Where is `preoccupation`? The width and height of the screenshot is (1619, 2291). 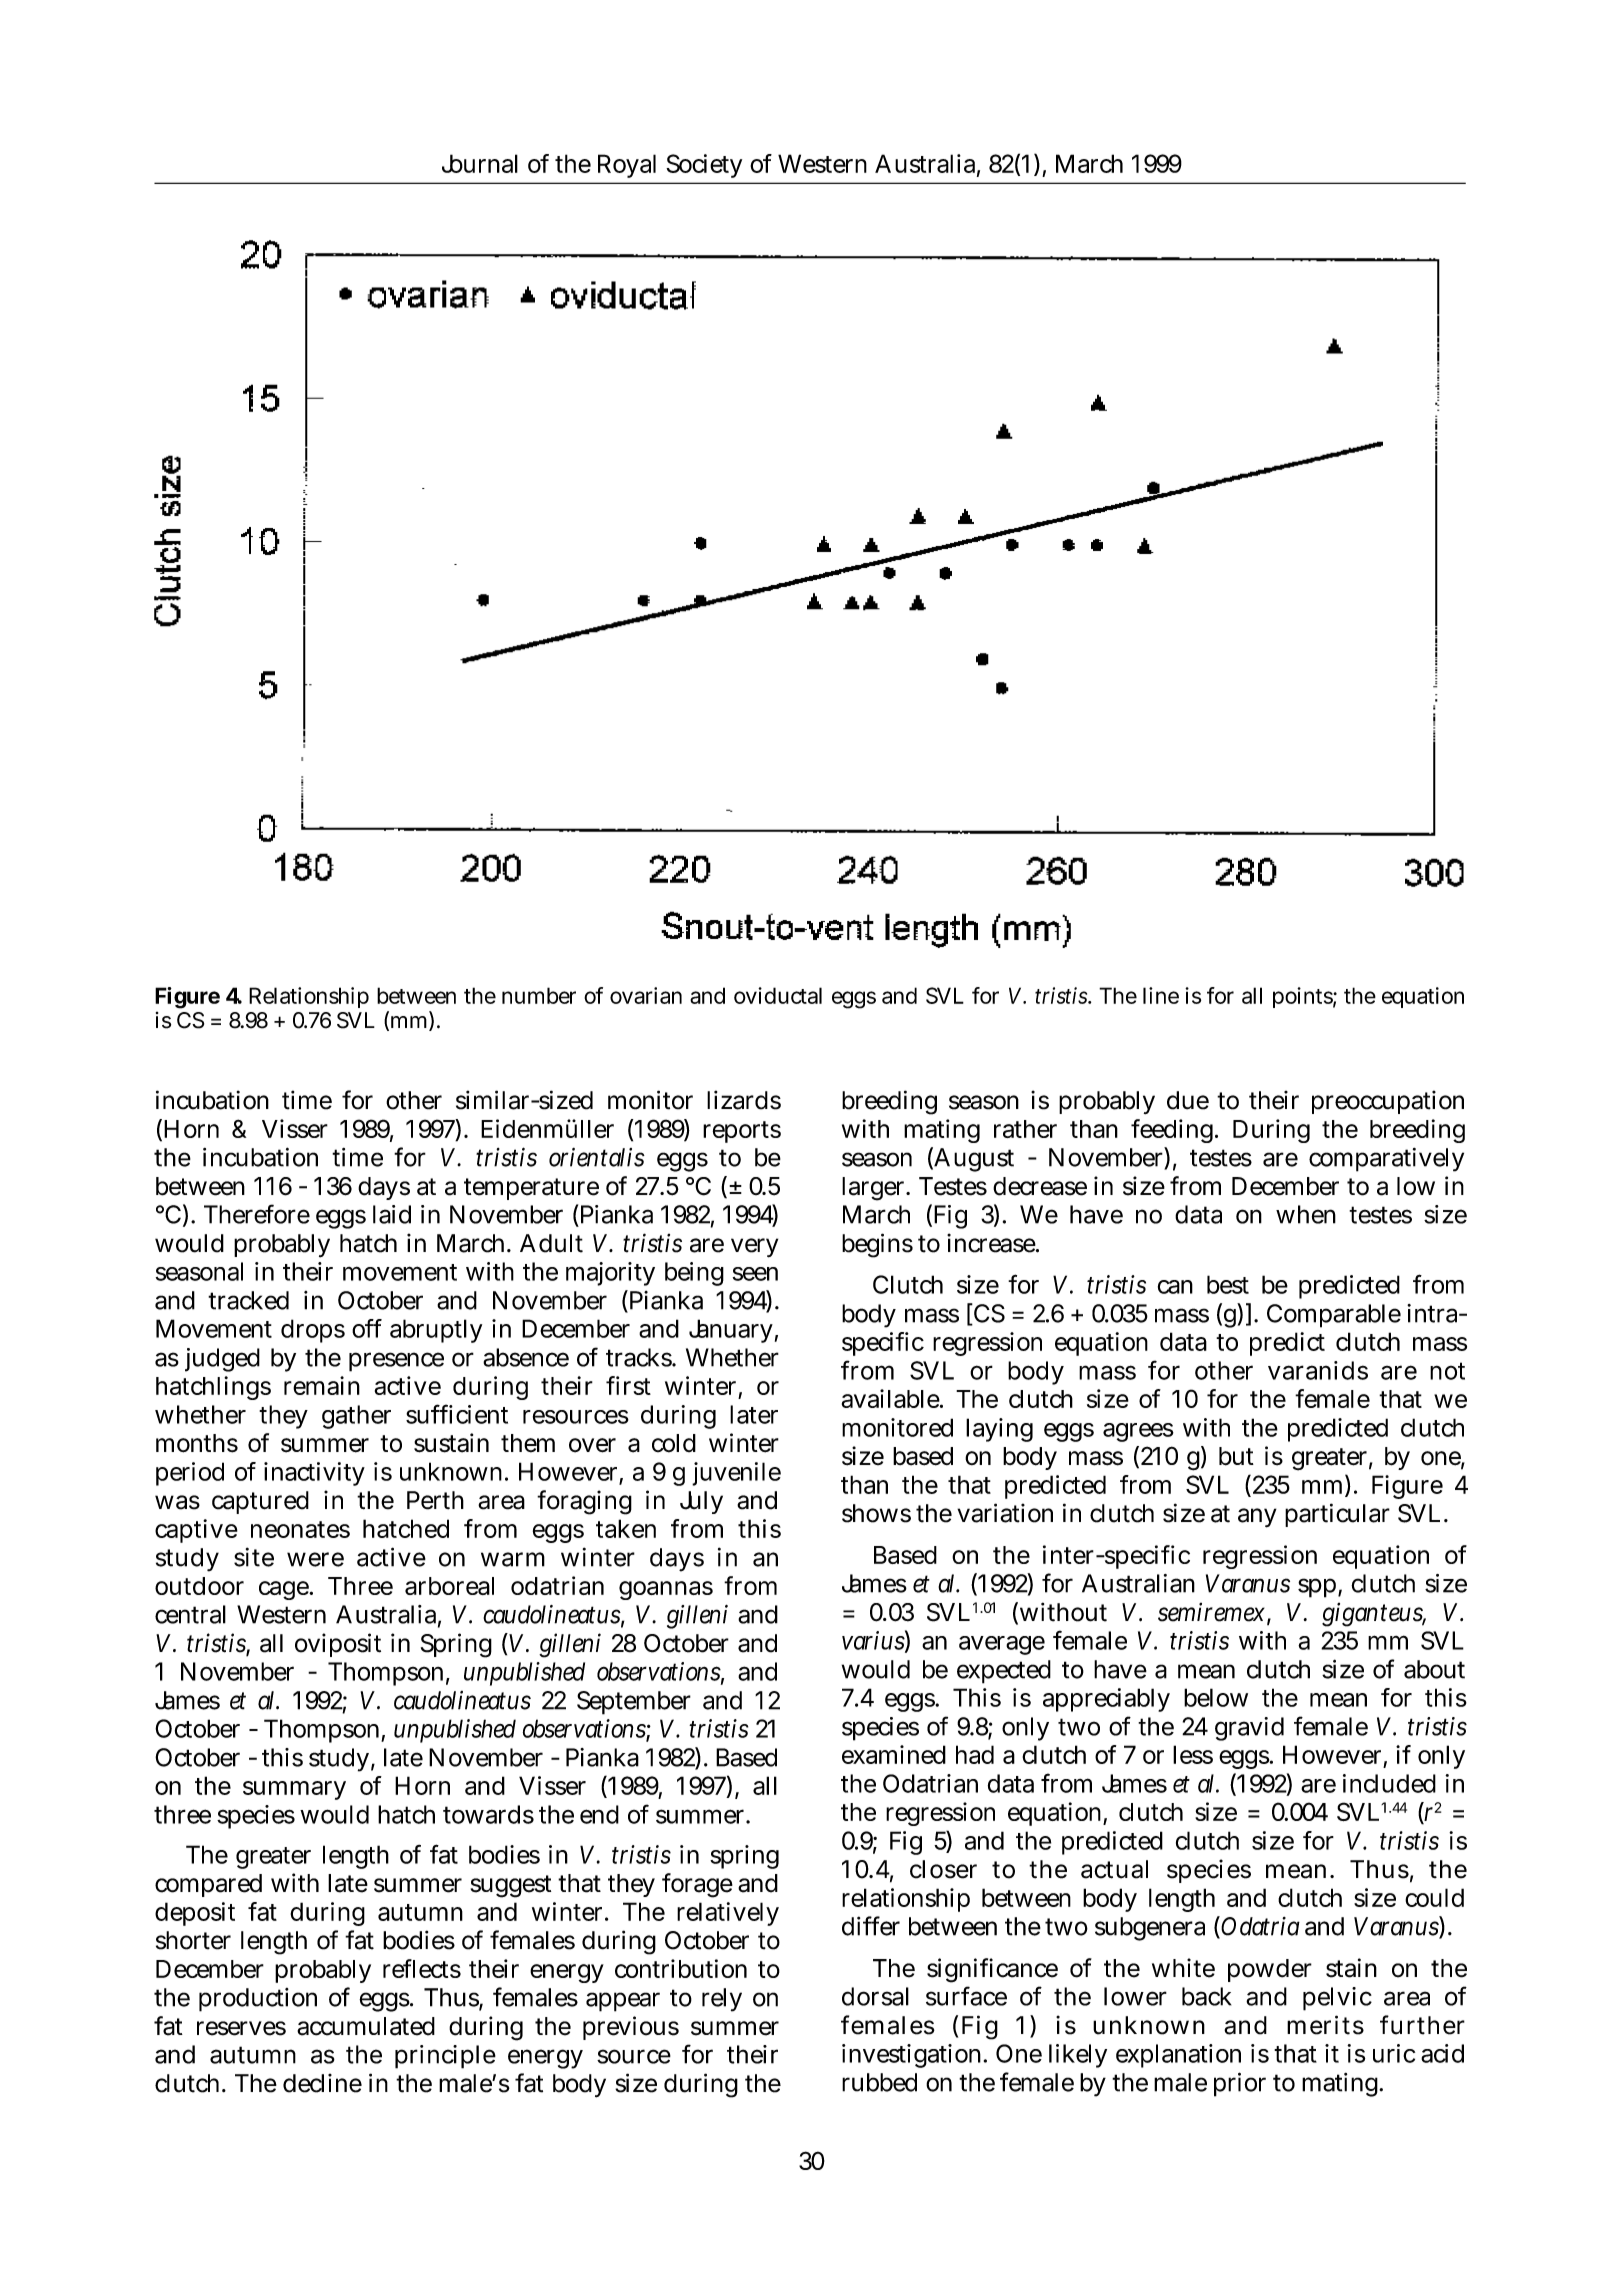
preoccupation is located at coordinates (1388, 1102).
